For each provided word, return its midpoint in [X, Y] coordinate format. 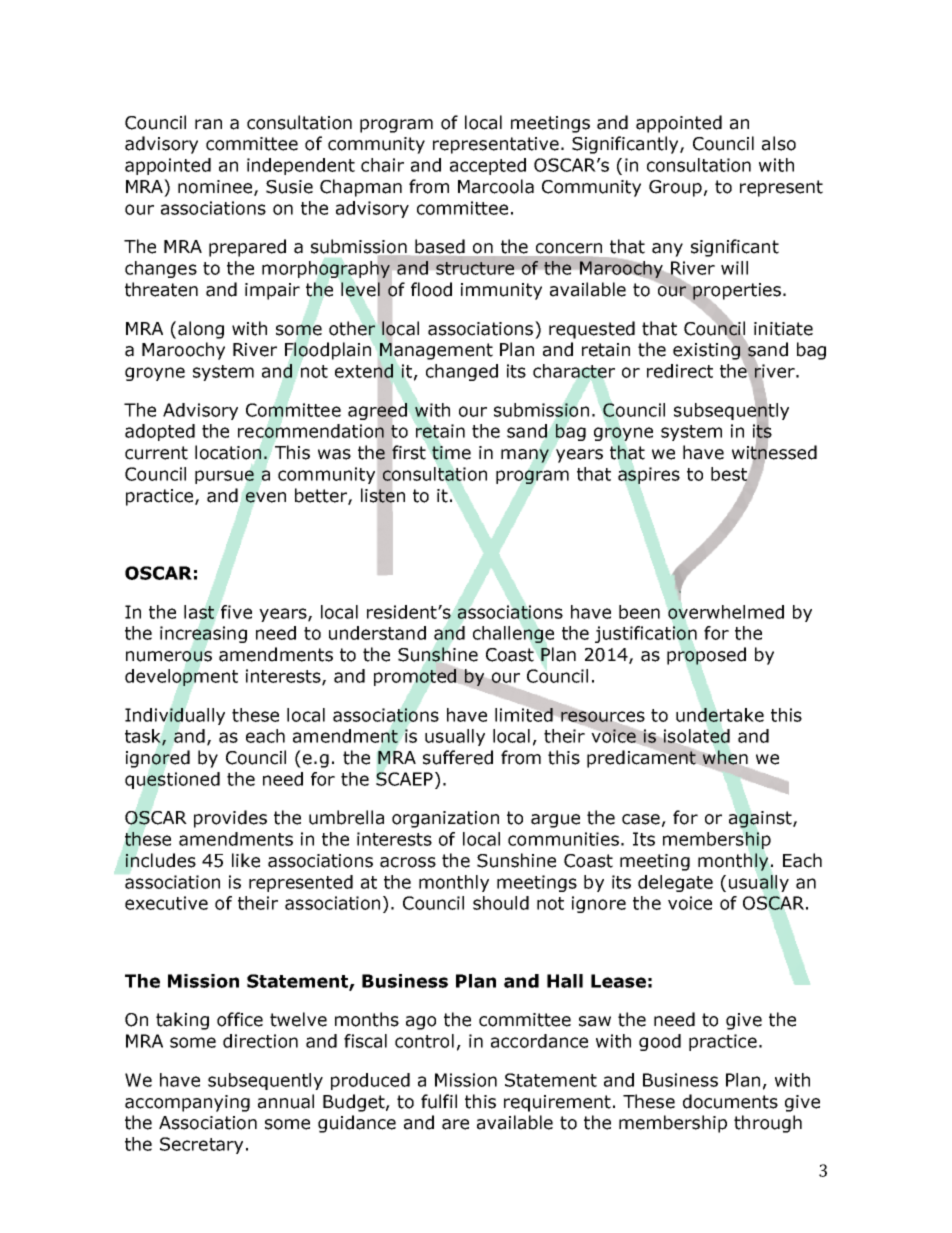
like [246, 860]
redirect [680, 371]
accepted [488, 166]
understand [377, 633]
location [228, 452]
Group [675, 188]
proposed [706, 656]
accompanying [187, 1103]
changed [462, 372]
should [501, 903]
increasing [203, 634]
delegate [675, 883]
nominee [216, 188]
